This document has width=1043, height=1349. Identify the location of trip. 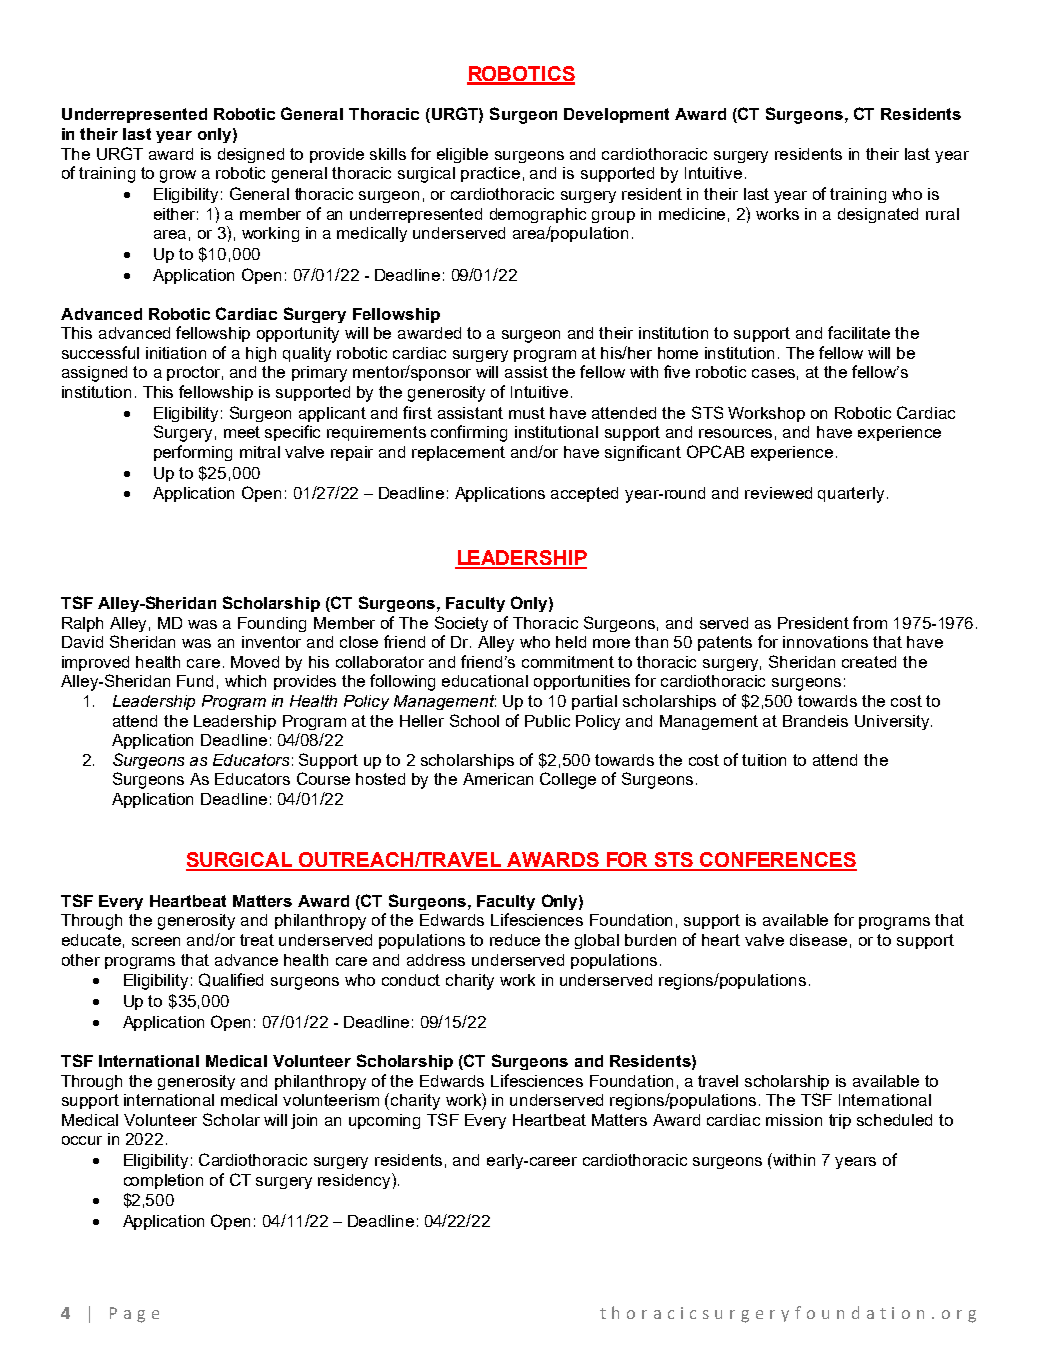
(840, 1121).
